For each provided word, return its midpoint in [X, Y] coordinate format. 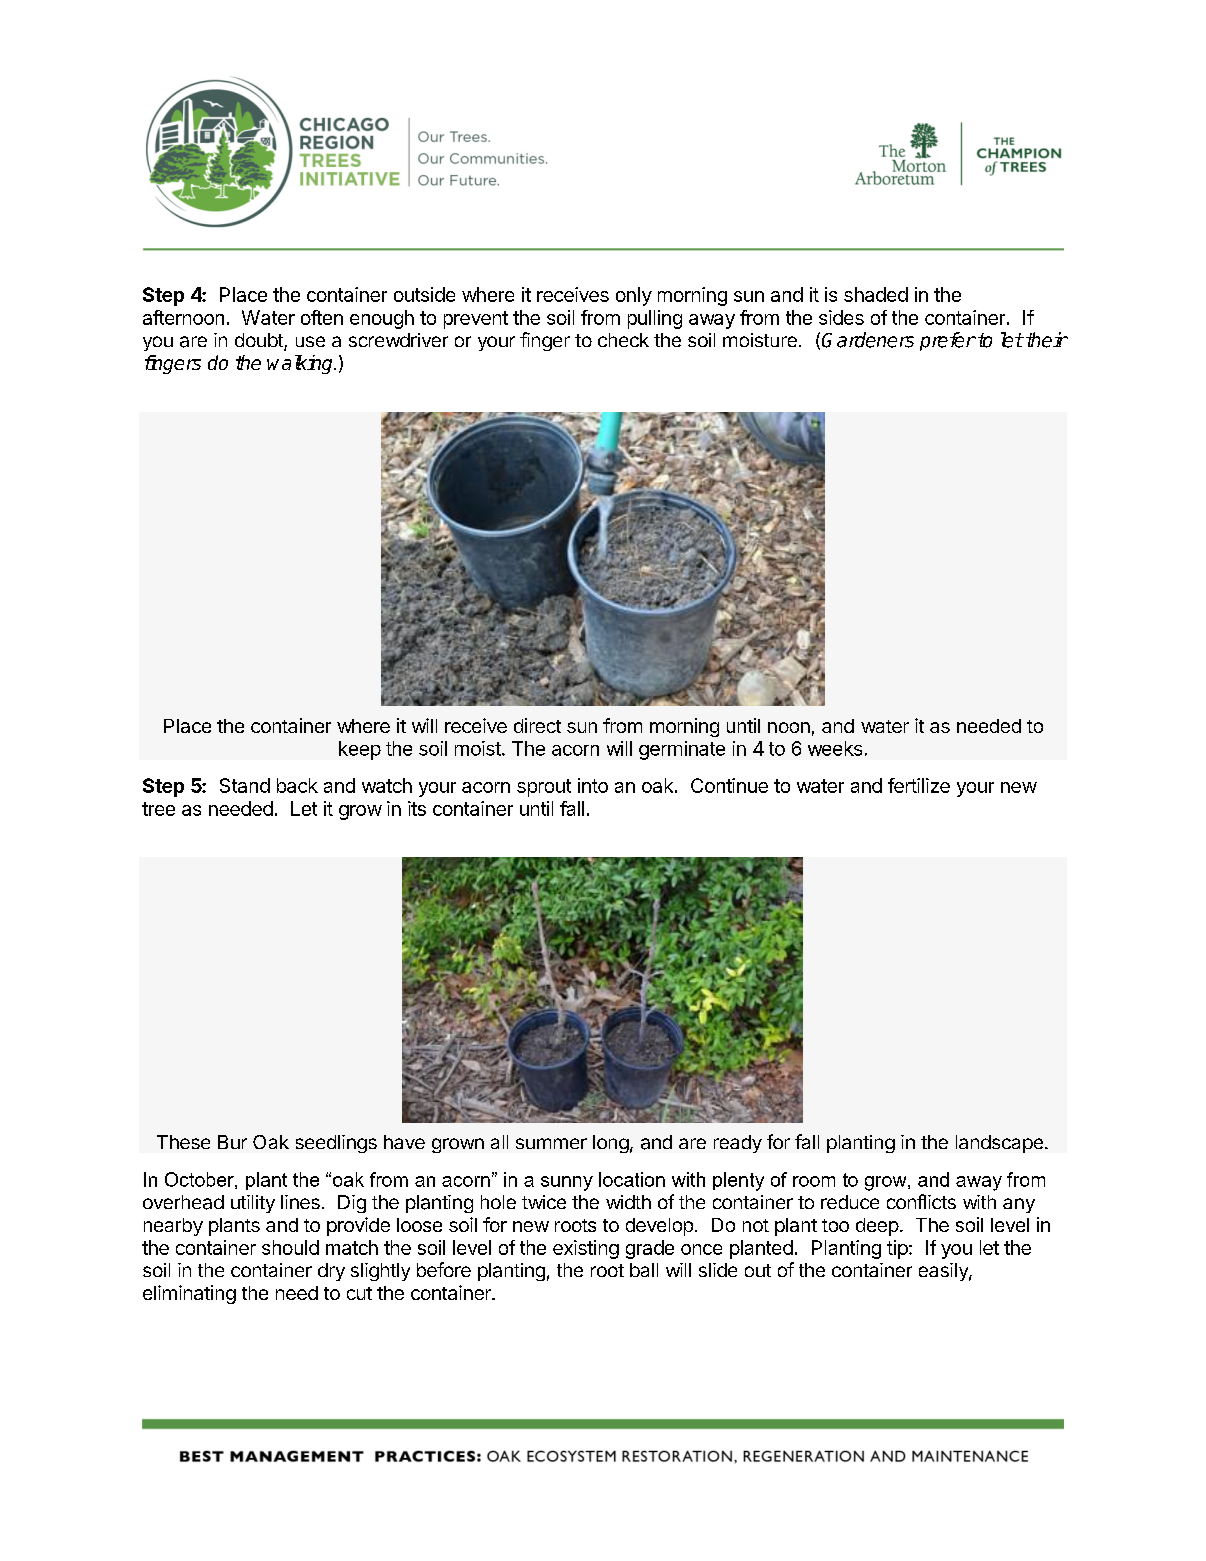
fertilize [919, 785]
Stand [245, 785]
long [611, 1144]
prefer [948, 341]
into [593, 785]
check [623, 340]
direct [537, 725]
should [290, 1247]
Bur [232, 1142]
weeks [835, 748]
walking [301, 364]
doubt [260, 341]
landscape [999, 1144]
